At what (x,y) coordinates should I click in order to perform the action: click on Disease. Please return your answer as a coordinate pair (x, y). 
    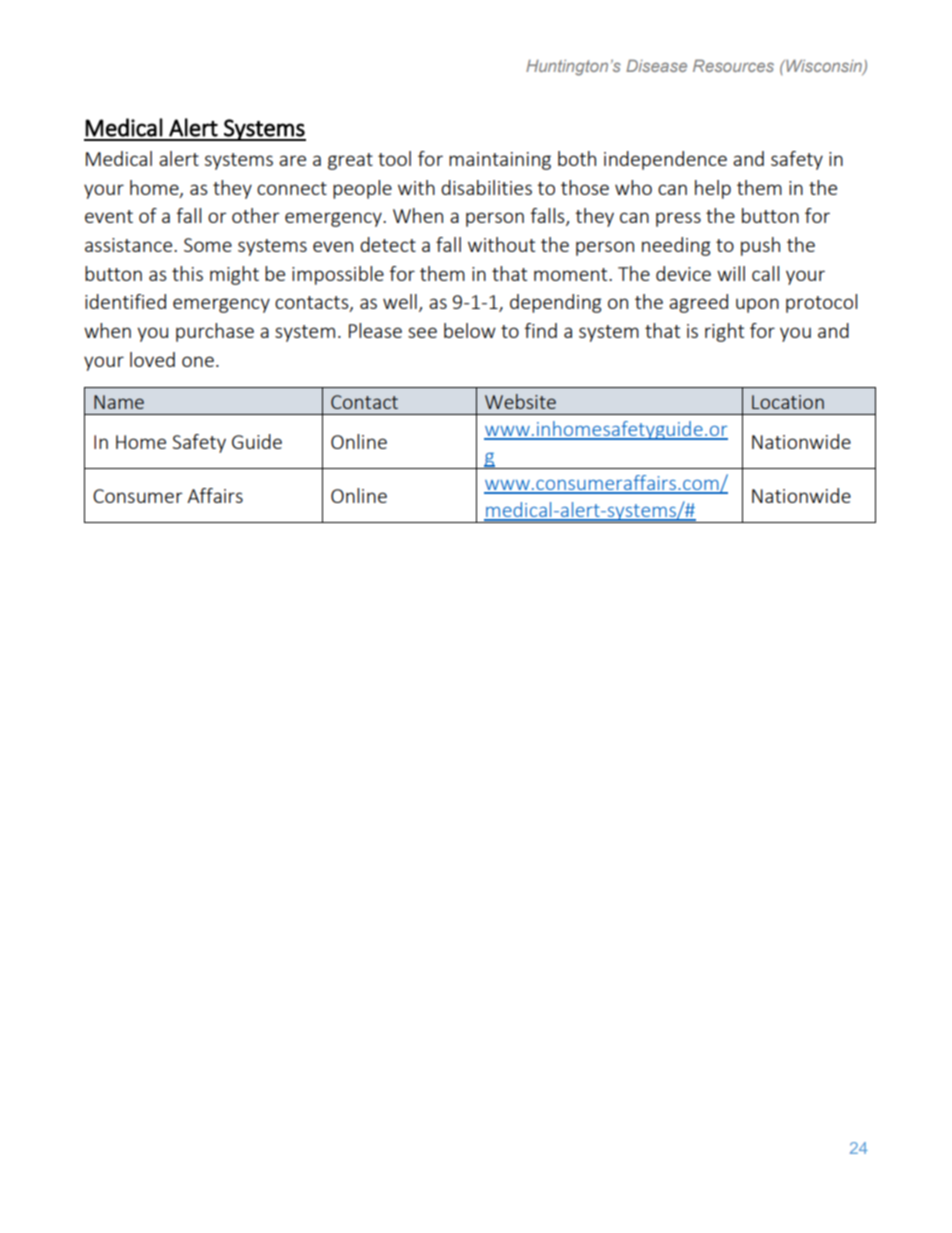
    Looking at the image, I should click on (656, 65).
